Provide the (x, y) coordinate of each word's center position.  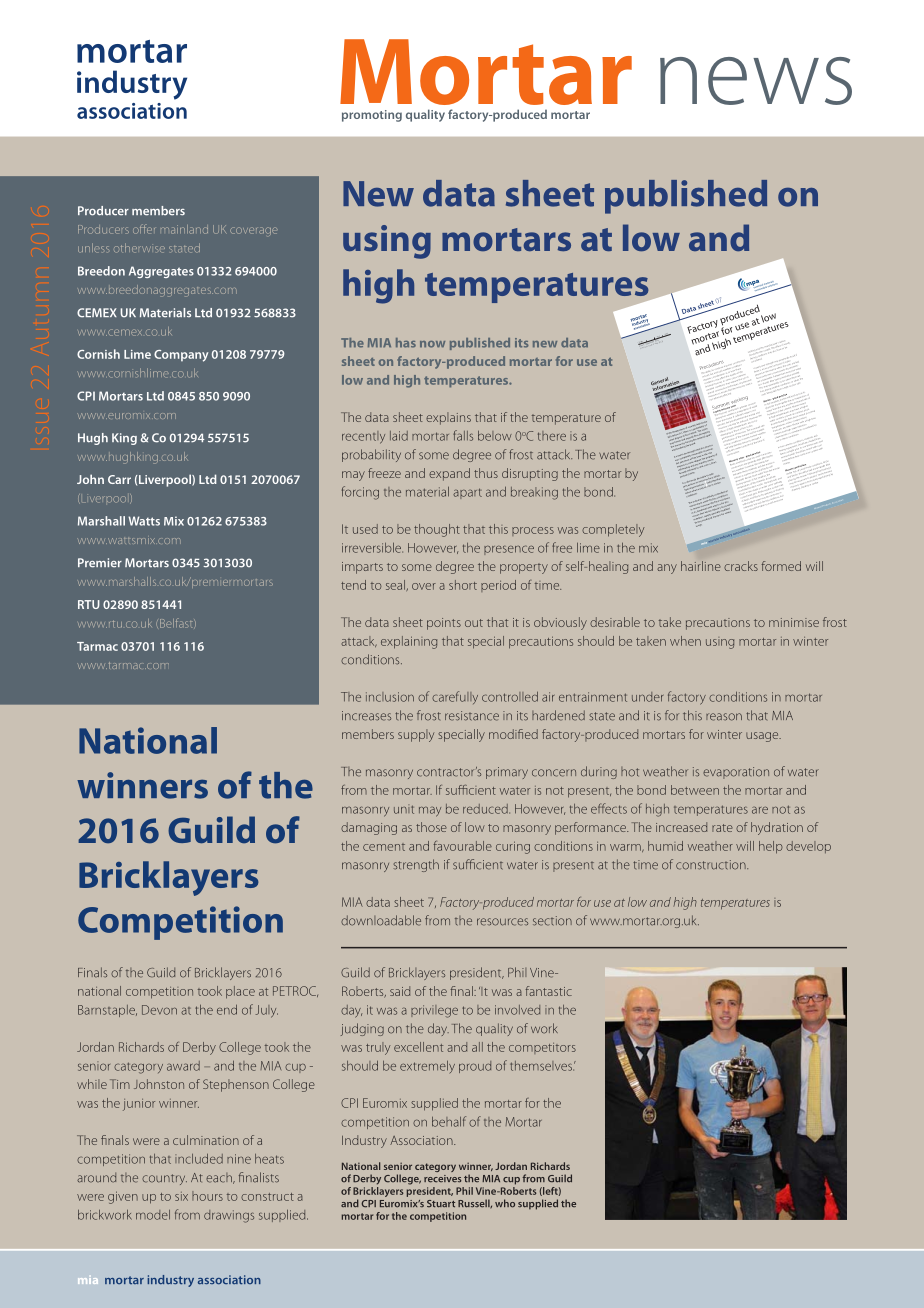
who (505, 1203)
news (756, 81)
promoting (372, 116)
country (164, 1179)
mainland (184, 229)
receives (442, 1179)
